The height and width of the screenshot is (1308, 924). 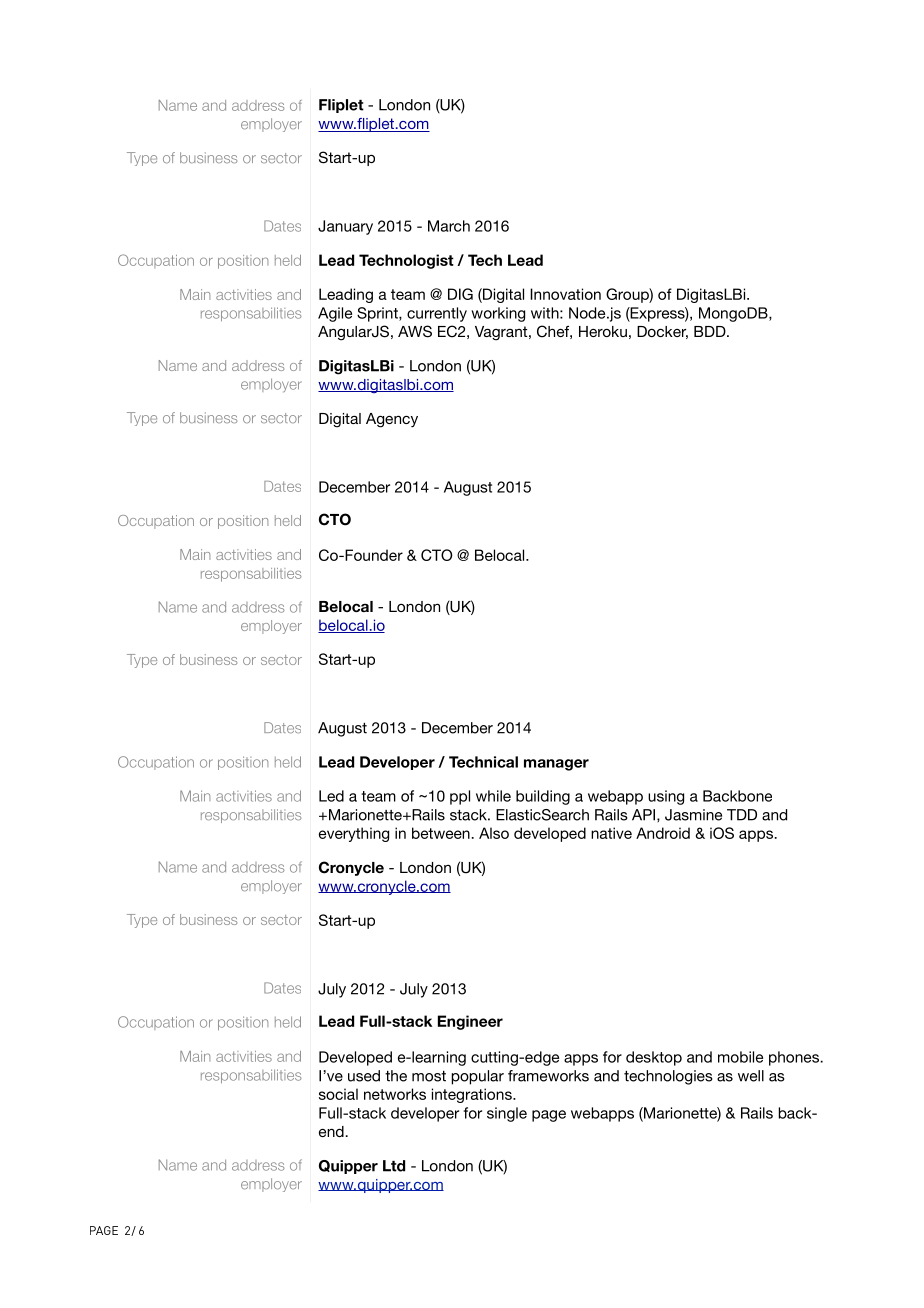 I want to click on TDD, so click(x=742, y=815).
